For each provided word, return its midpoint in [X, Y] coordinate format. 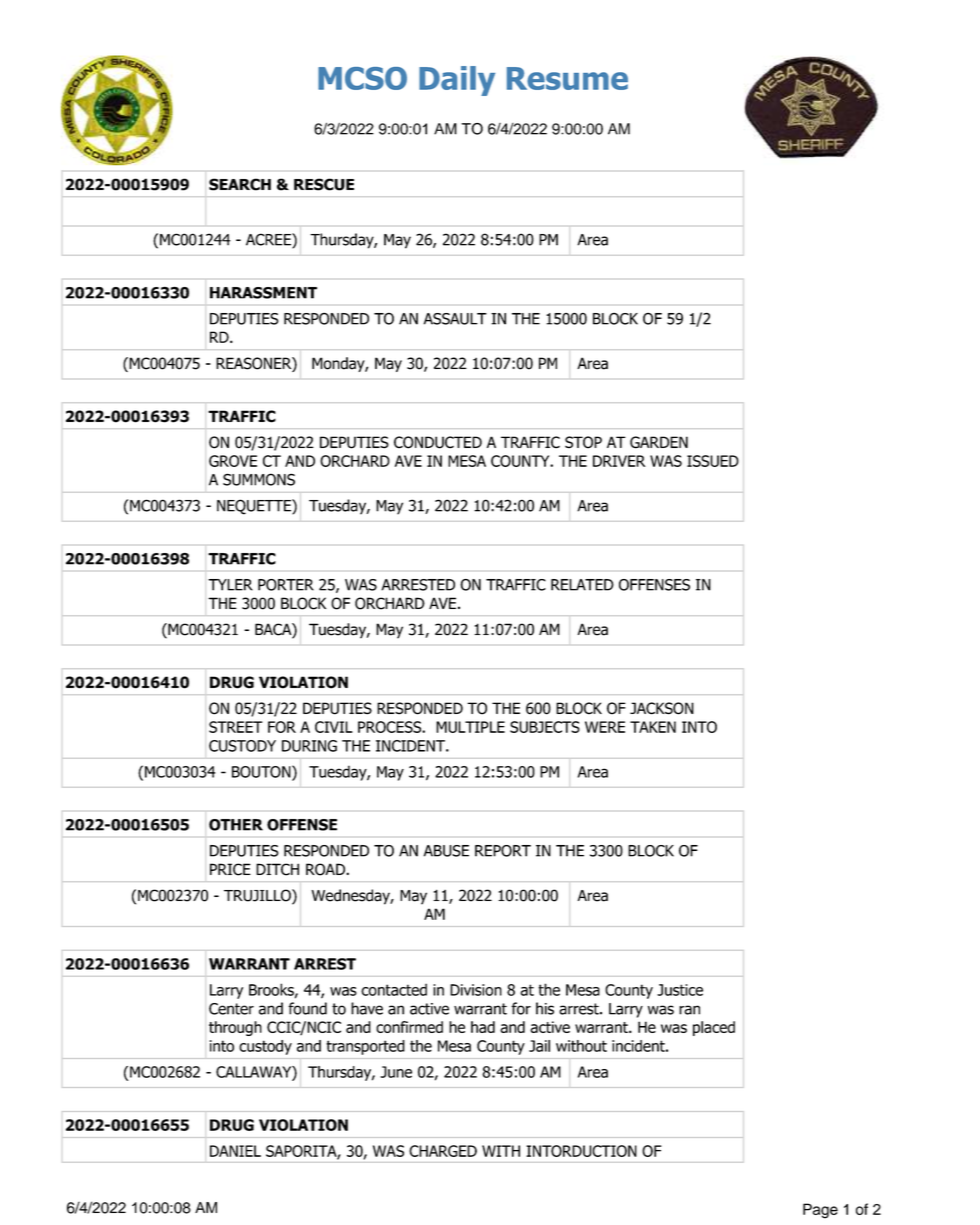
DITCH [277, 869]
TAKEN [653, 727]
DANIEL [235, 1151]
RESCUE [324, 184]
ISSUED [713, 461]
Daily [457, 81]
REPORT [503, 851]
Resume [567, 78]
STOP [583, 442]
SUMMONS [259, 479]
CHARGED [443, 1151]
